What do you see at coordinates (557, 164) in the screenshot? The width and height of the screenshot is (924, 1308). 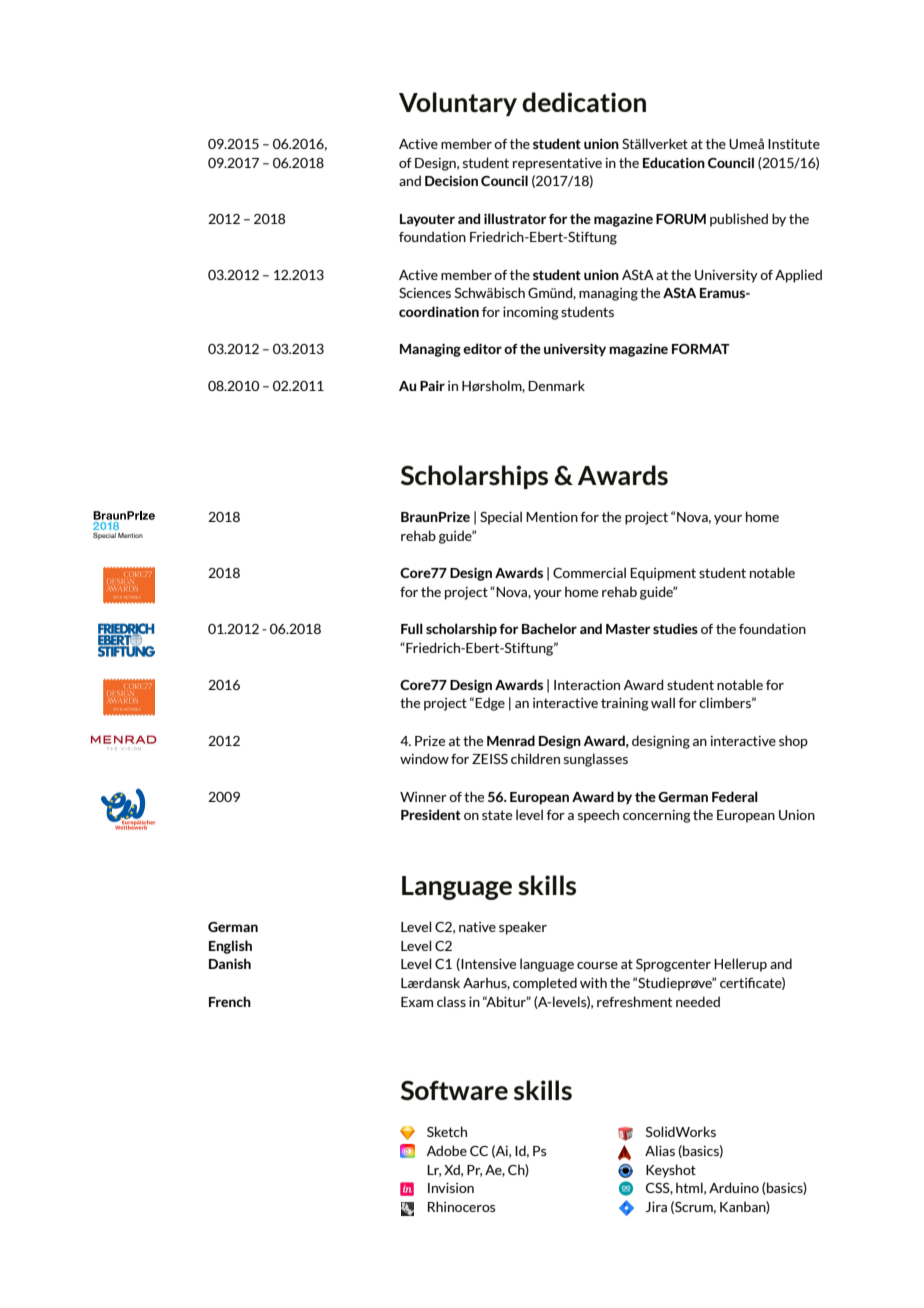 I see `representative` at bounding box center [557, 164].
